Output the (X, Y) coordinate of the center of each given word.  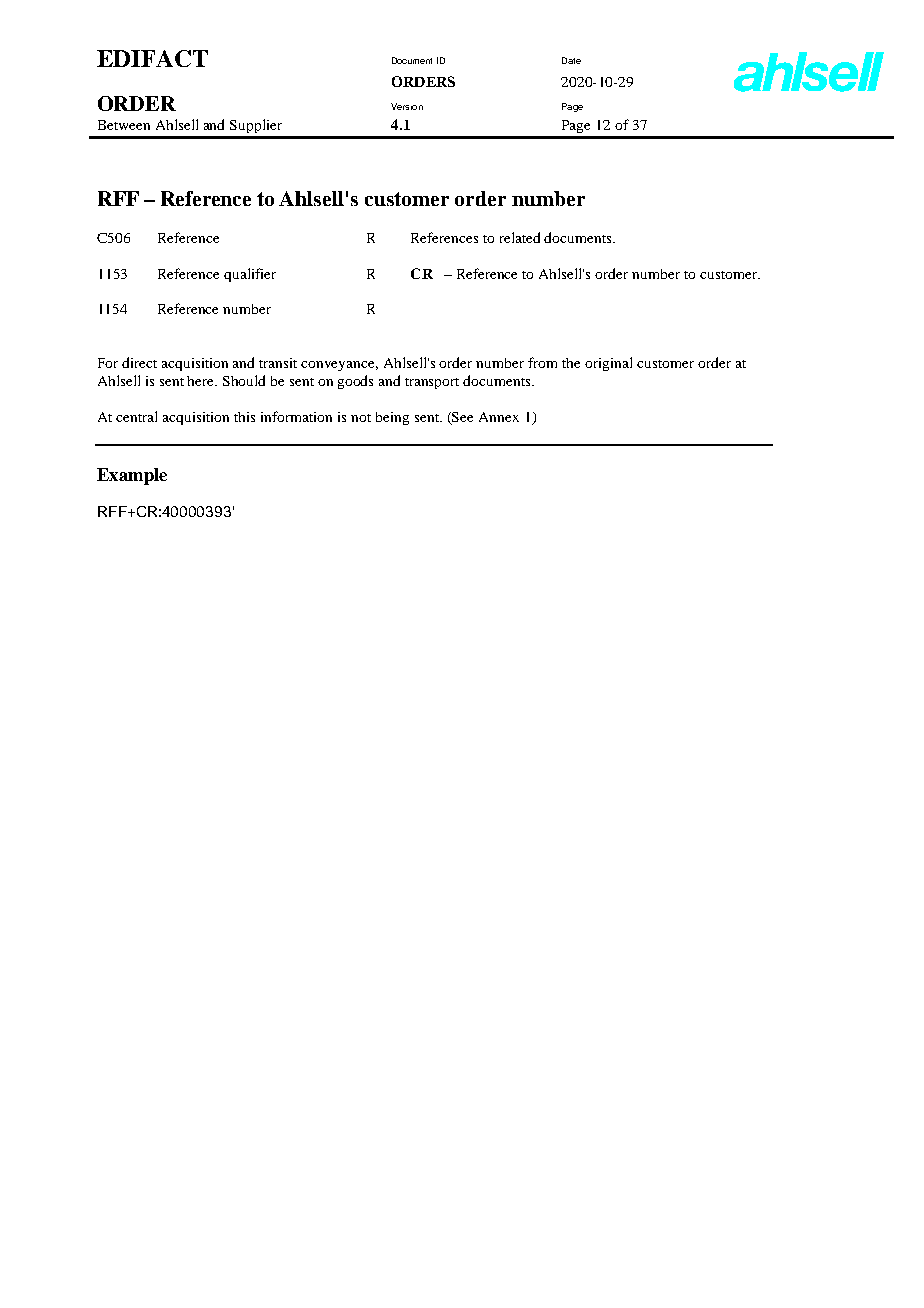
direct (139, 362)
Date (571, 60)
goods (355, 382)
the (571, 363)
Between (124, 125)
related (520, 237)
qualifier (250, 275)
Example (132, 476)
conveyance (339, 366)
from (542, 362)
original (608, 364)
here (202, 381)
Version (407, 106)
